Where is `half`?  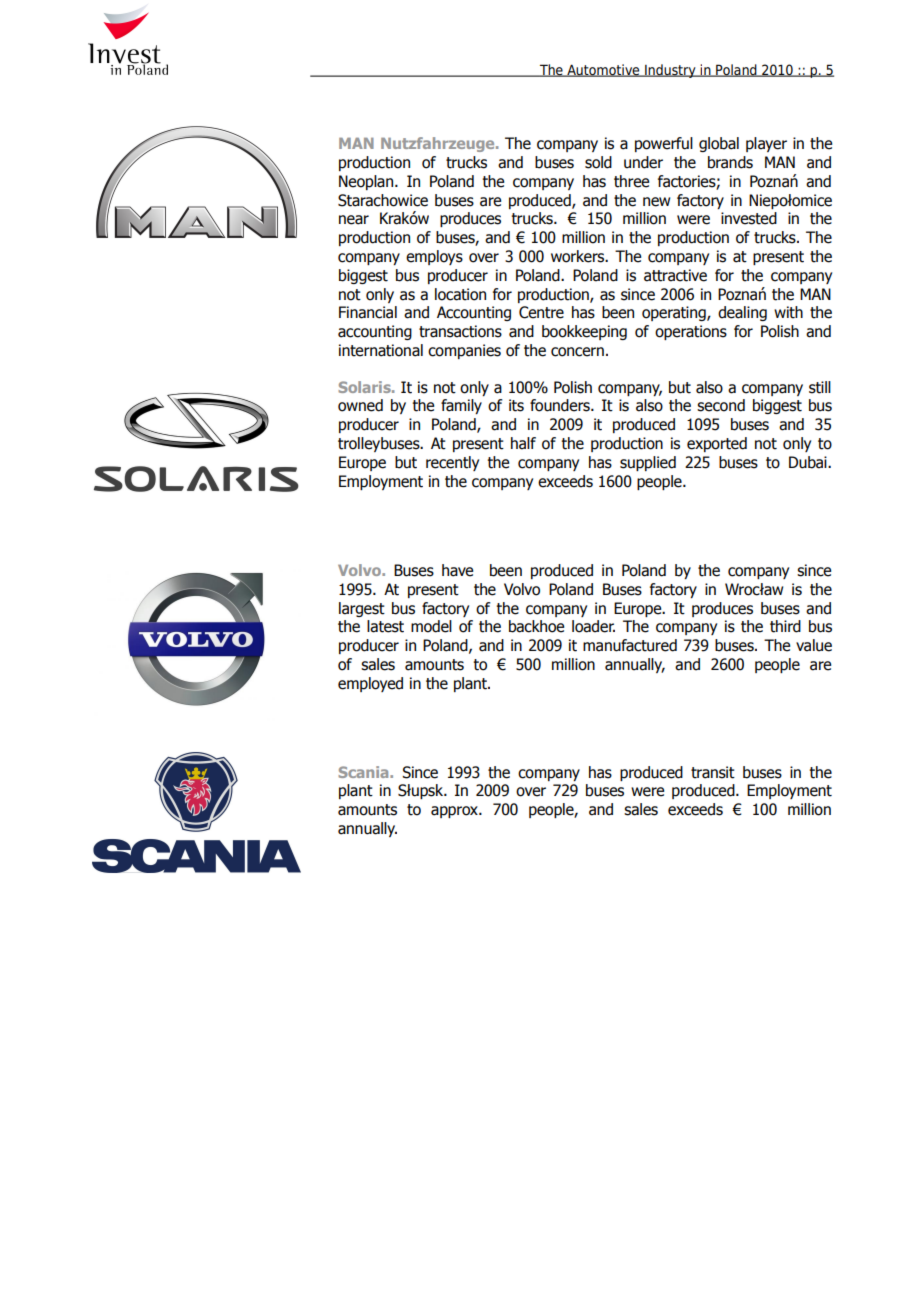 half is located at coordinates (523, 443).
